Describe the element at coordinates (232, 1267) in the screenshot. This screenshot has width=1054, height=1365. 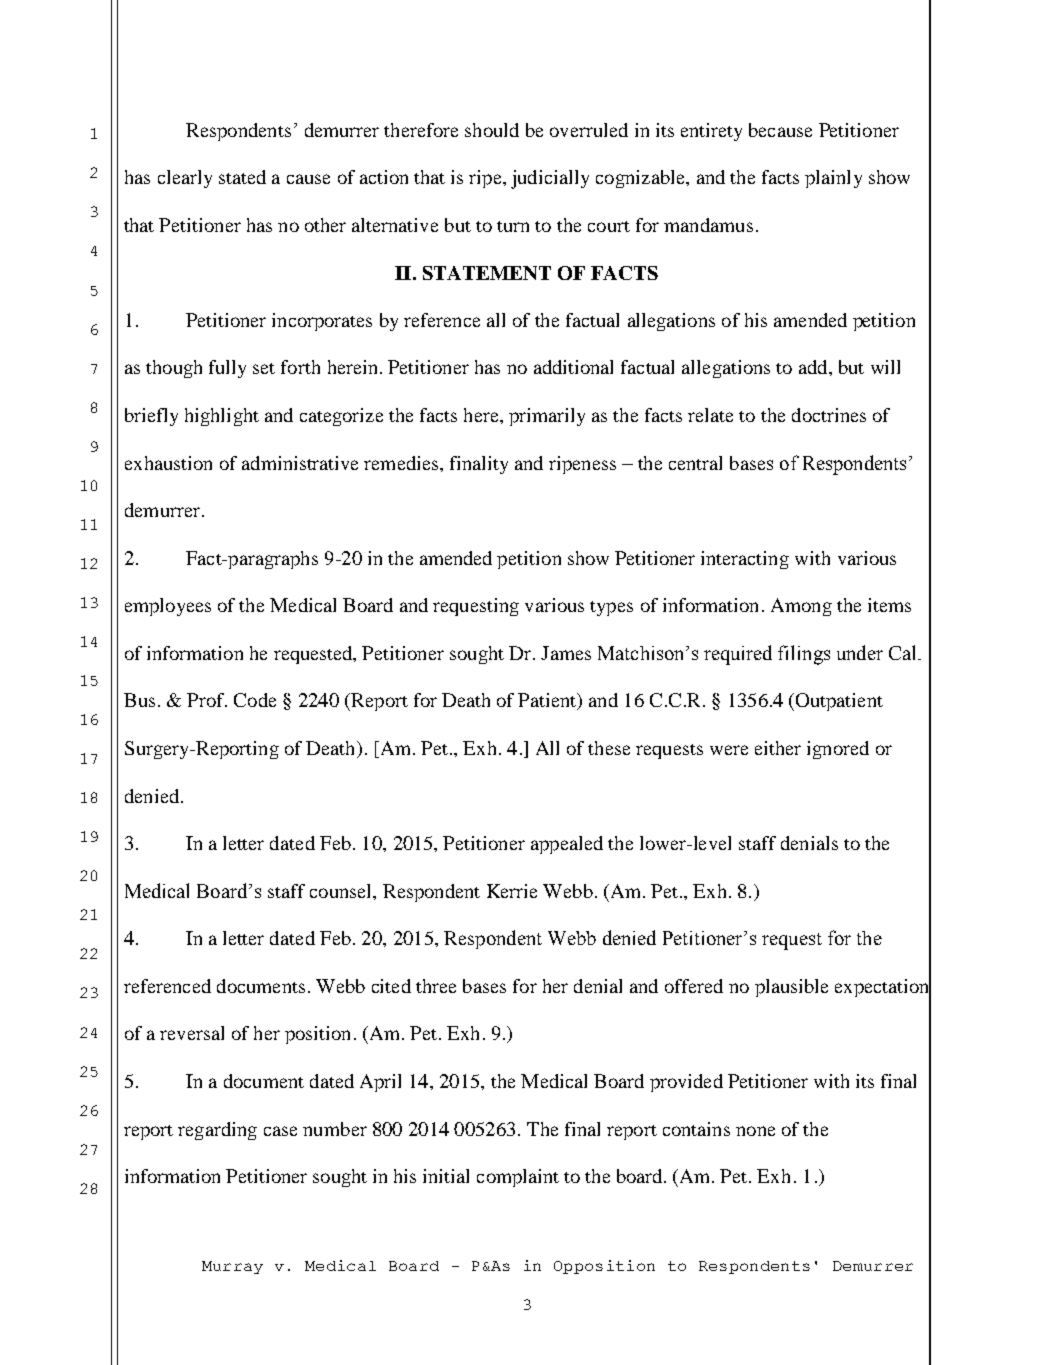
I see `Murray` at that location.
